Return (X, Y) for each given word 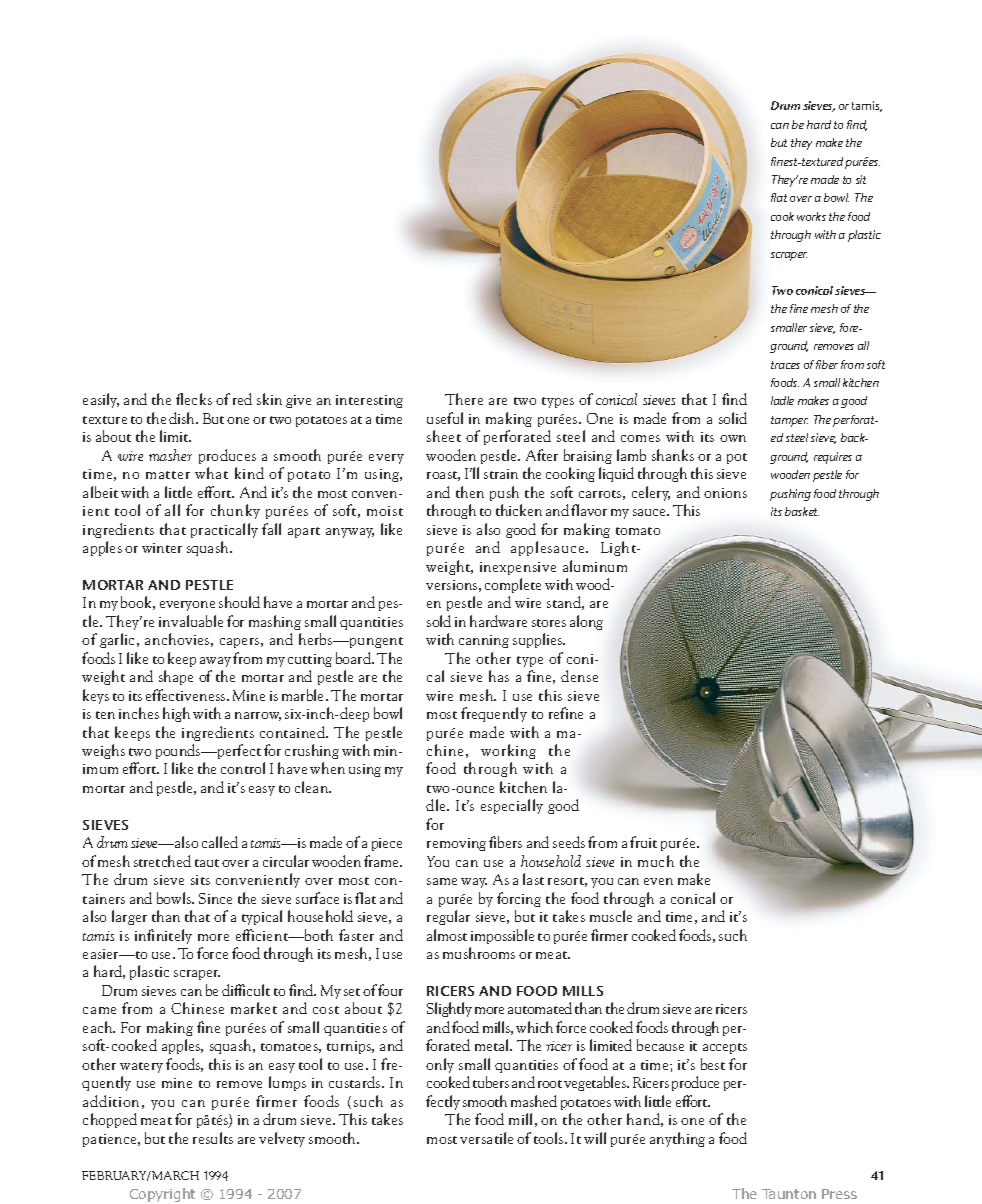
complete (513, 585)
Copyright (162, 1195)
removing (456, 844)
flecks (194, 399)
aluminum (595, 566)
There (464, 399)
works (811, 216)
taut (207, 863)
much (656, 861)
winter (162, 548)
